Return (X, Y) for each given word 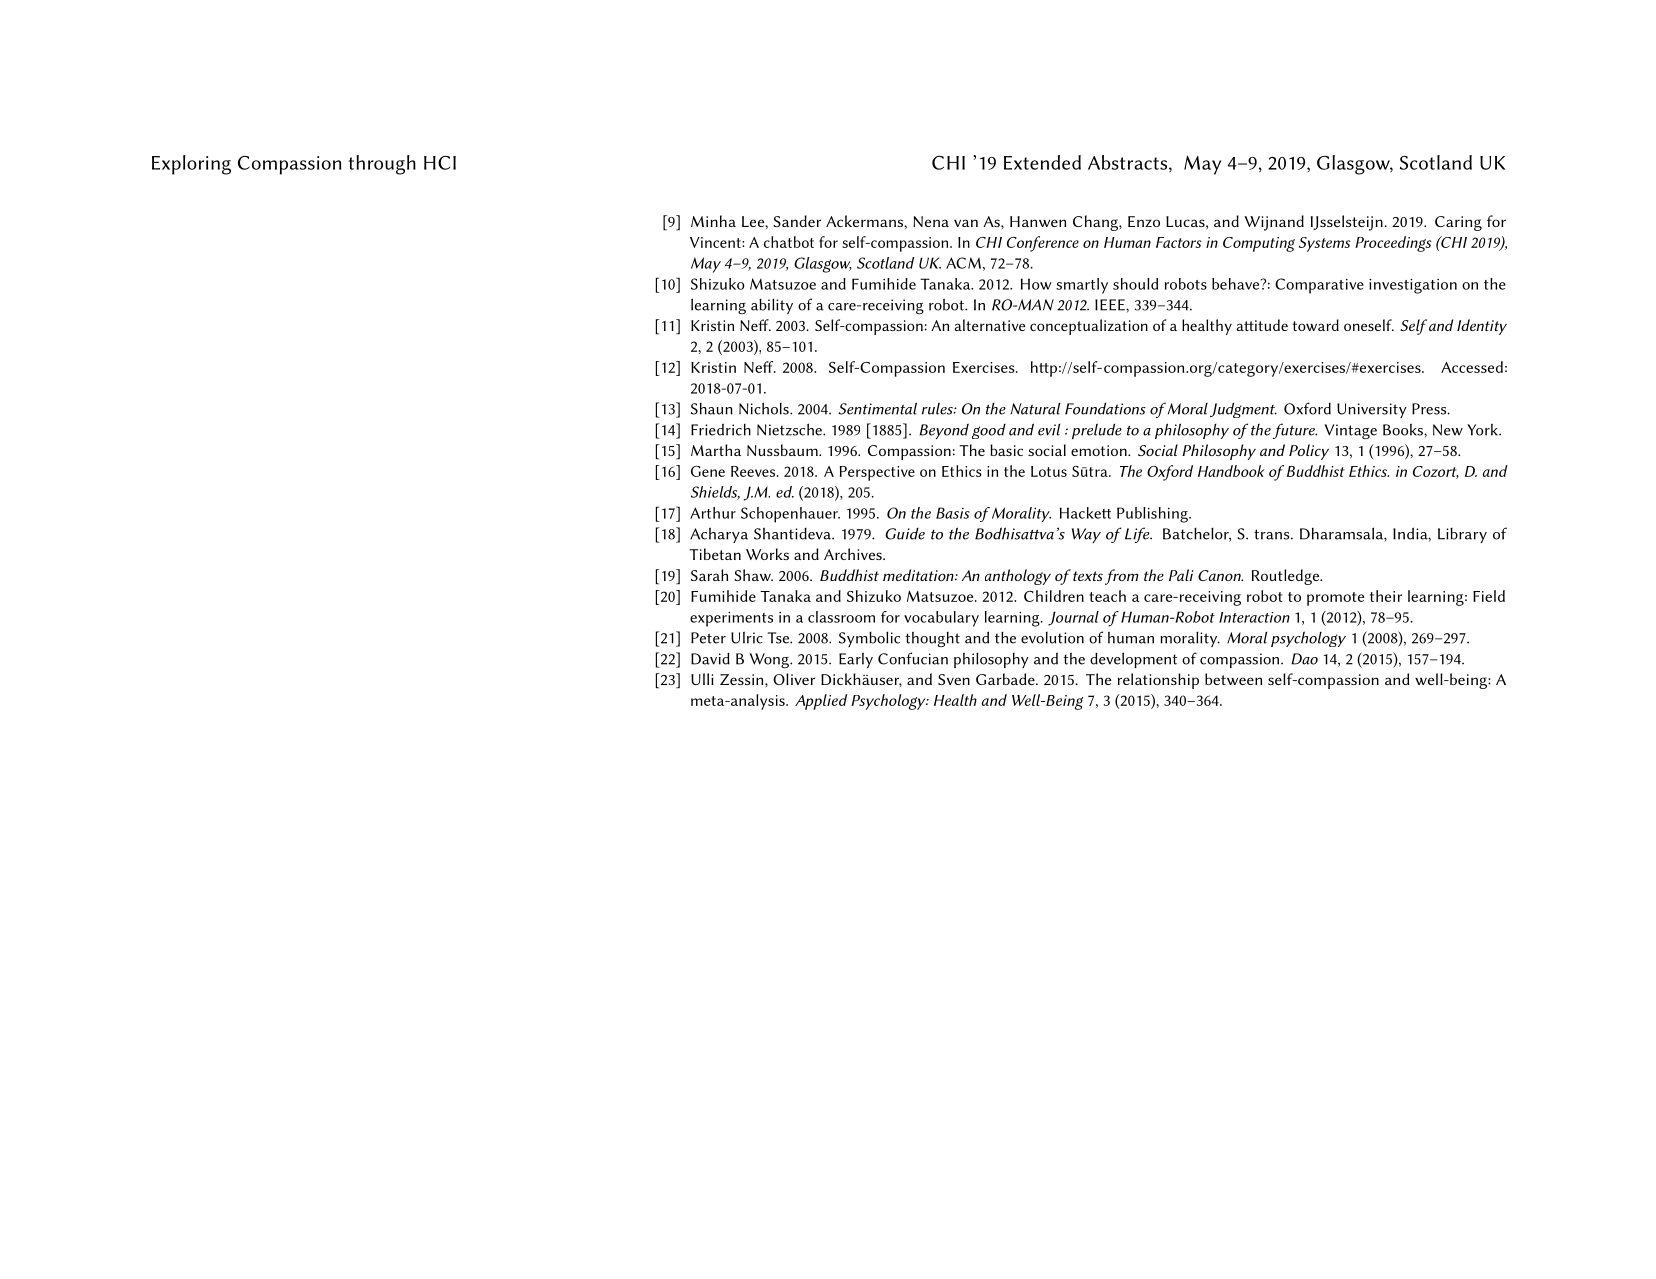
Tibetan (715, 554)
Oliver (794, 679)
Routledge (1287, 577)
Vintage (1350, 431)
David (710, 658)
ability (772, 306)
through (382, 165)
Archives (854, 554)
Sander (797, 221)
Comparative (1319, 286)
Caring (1458, 223)
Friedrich (721, 429)
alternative (989, 325)
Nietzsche (790, 429)
